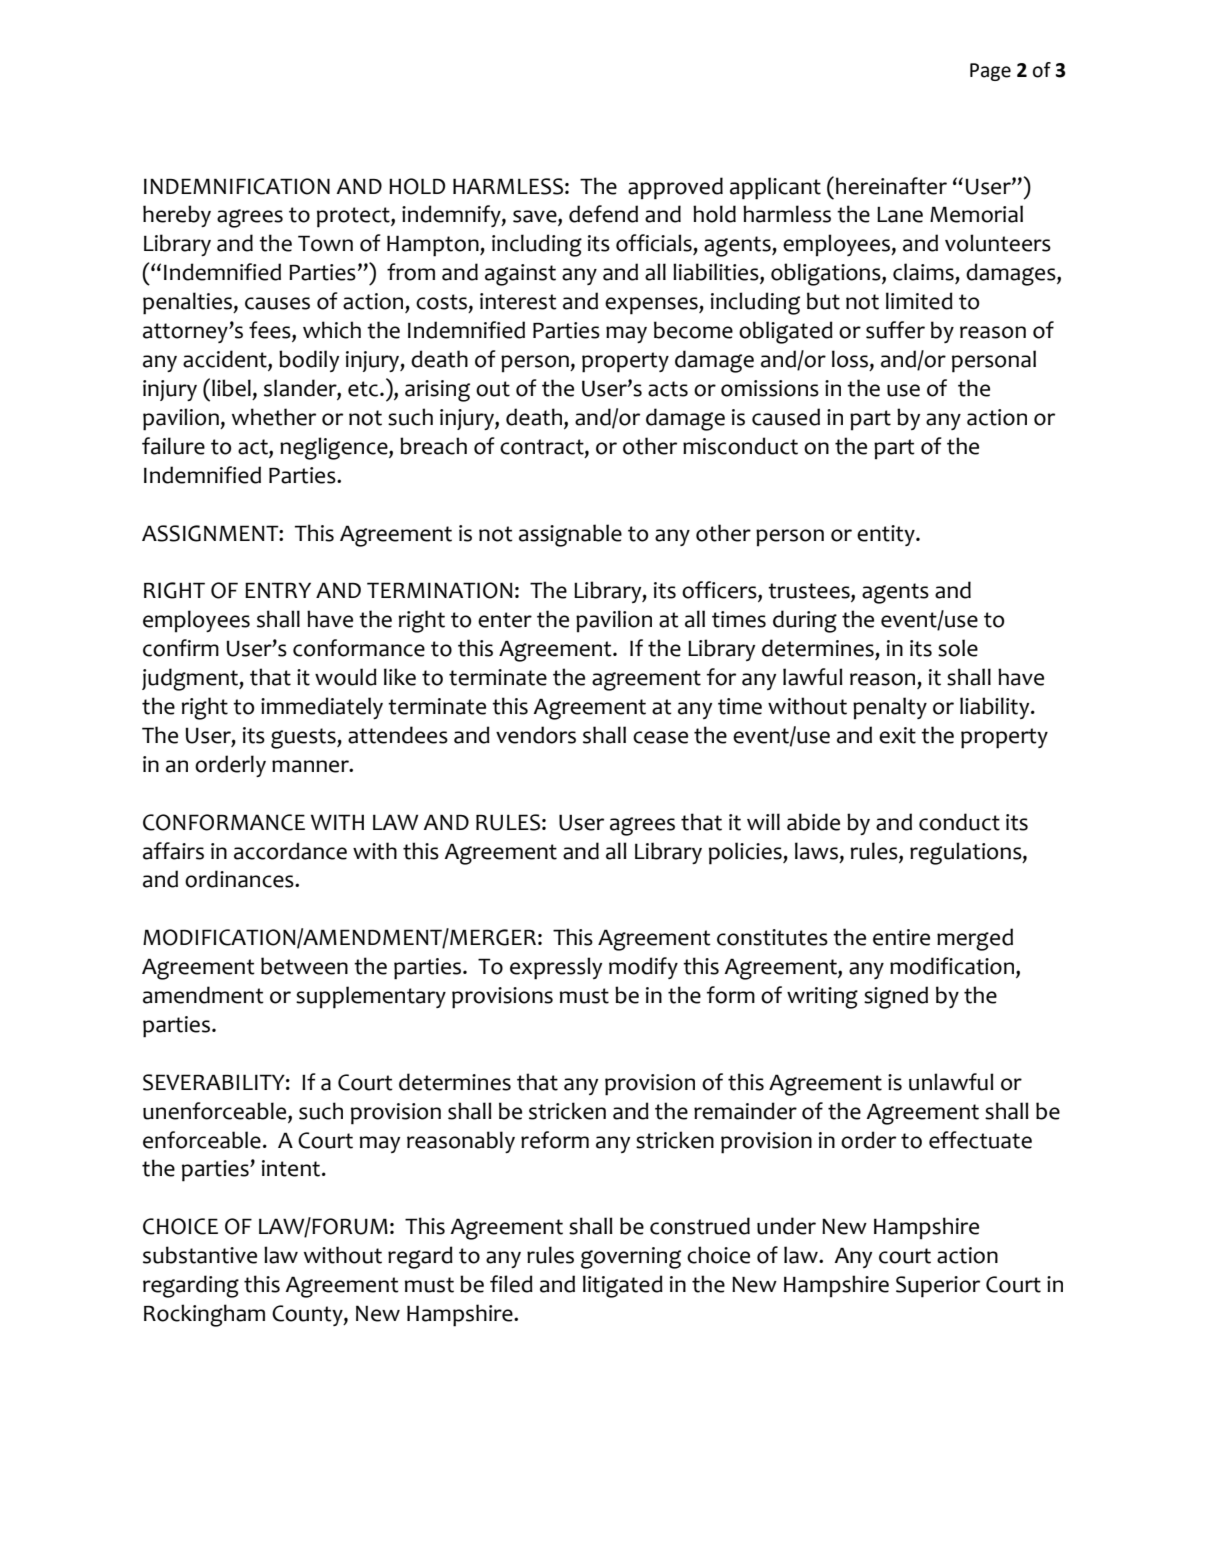 The image size is (1208, 1563). What do you see at coordinates (890, 708) in the screenshot?
I see `penalty` at bounding box center [890, 708].
